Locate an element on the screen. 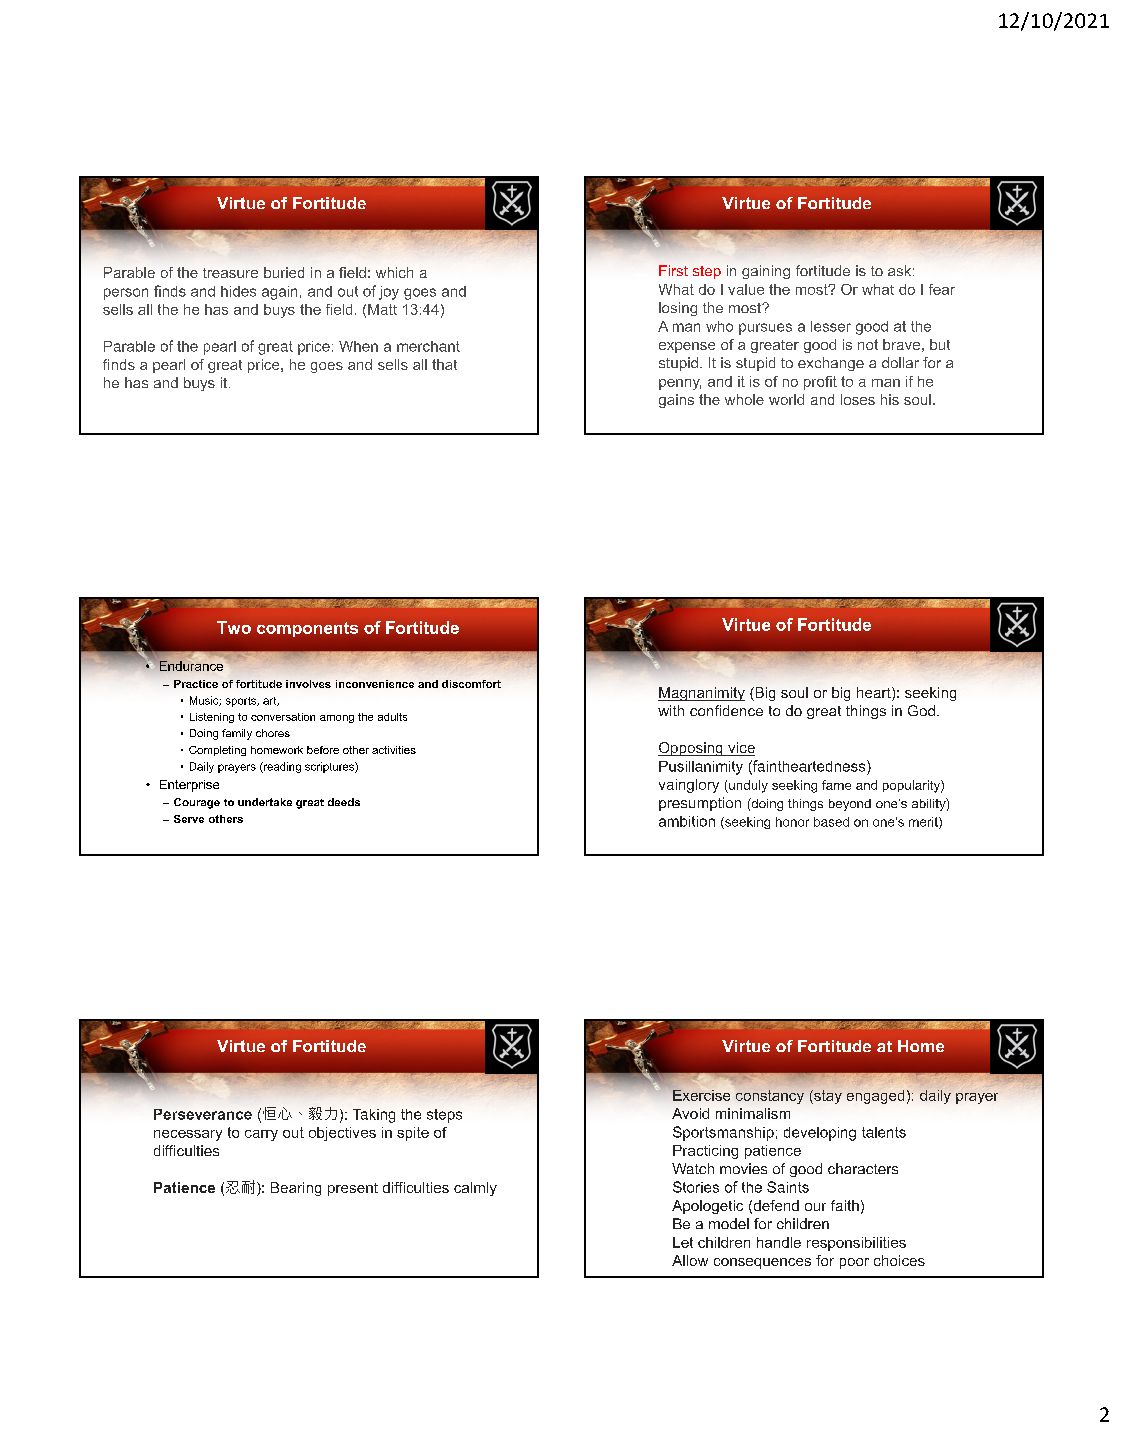  Serve is located at coordinates (189, 819).
